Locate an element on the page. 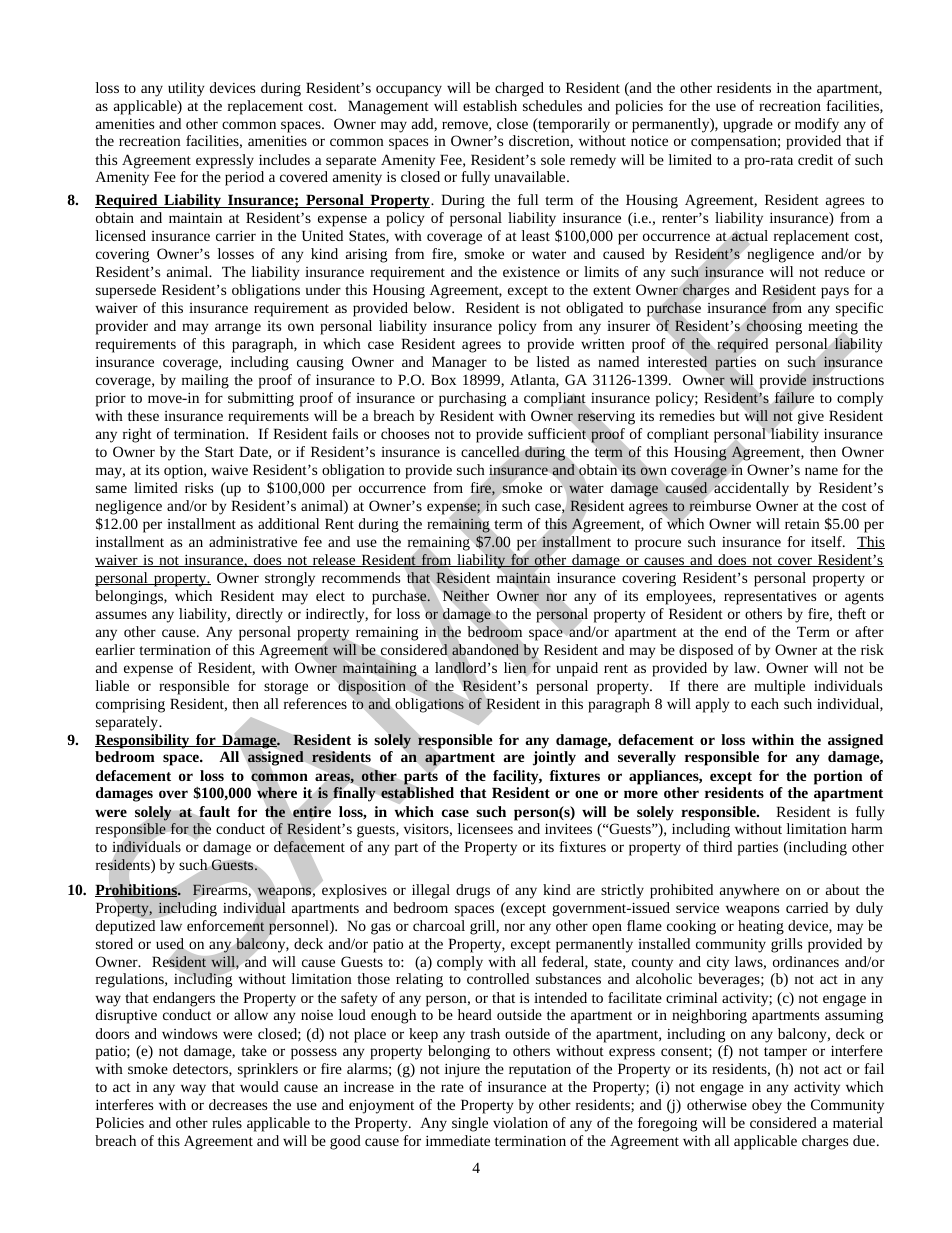 Image resolution: width=952 pixels, height=1233 pixels. representatives is located at coordinates (770, 598).
